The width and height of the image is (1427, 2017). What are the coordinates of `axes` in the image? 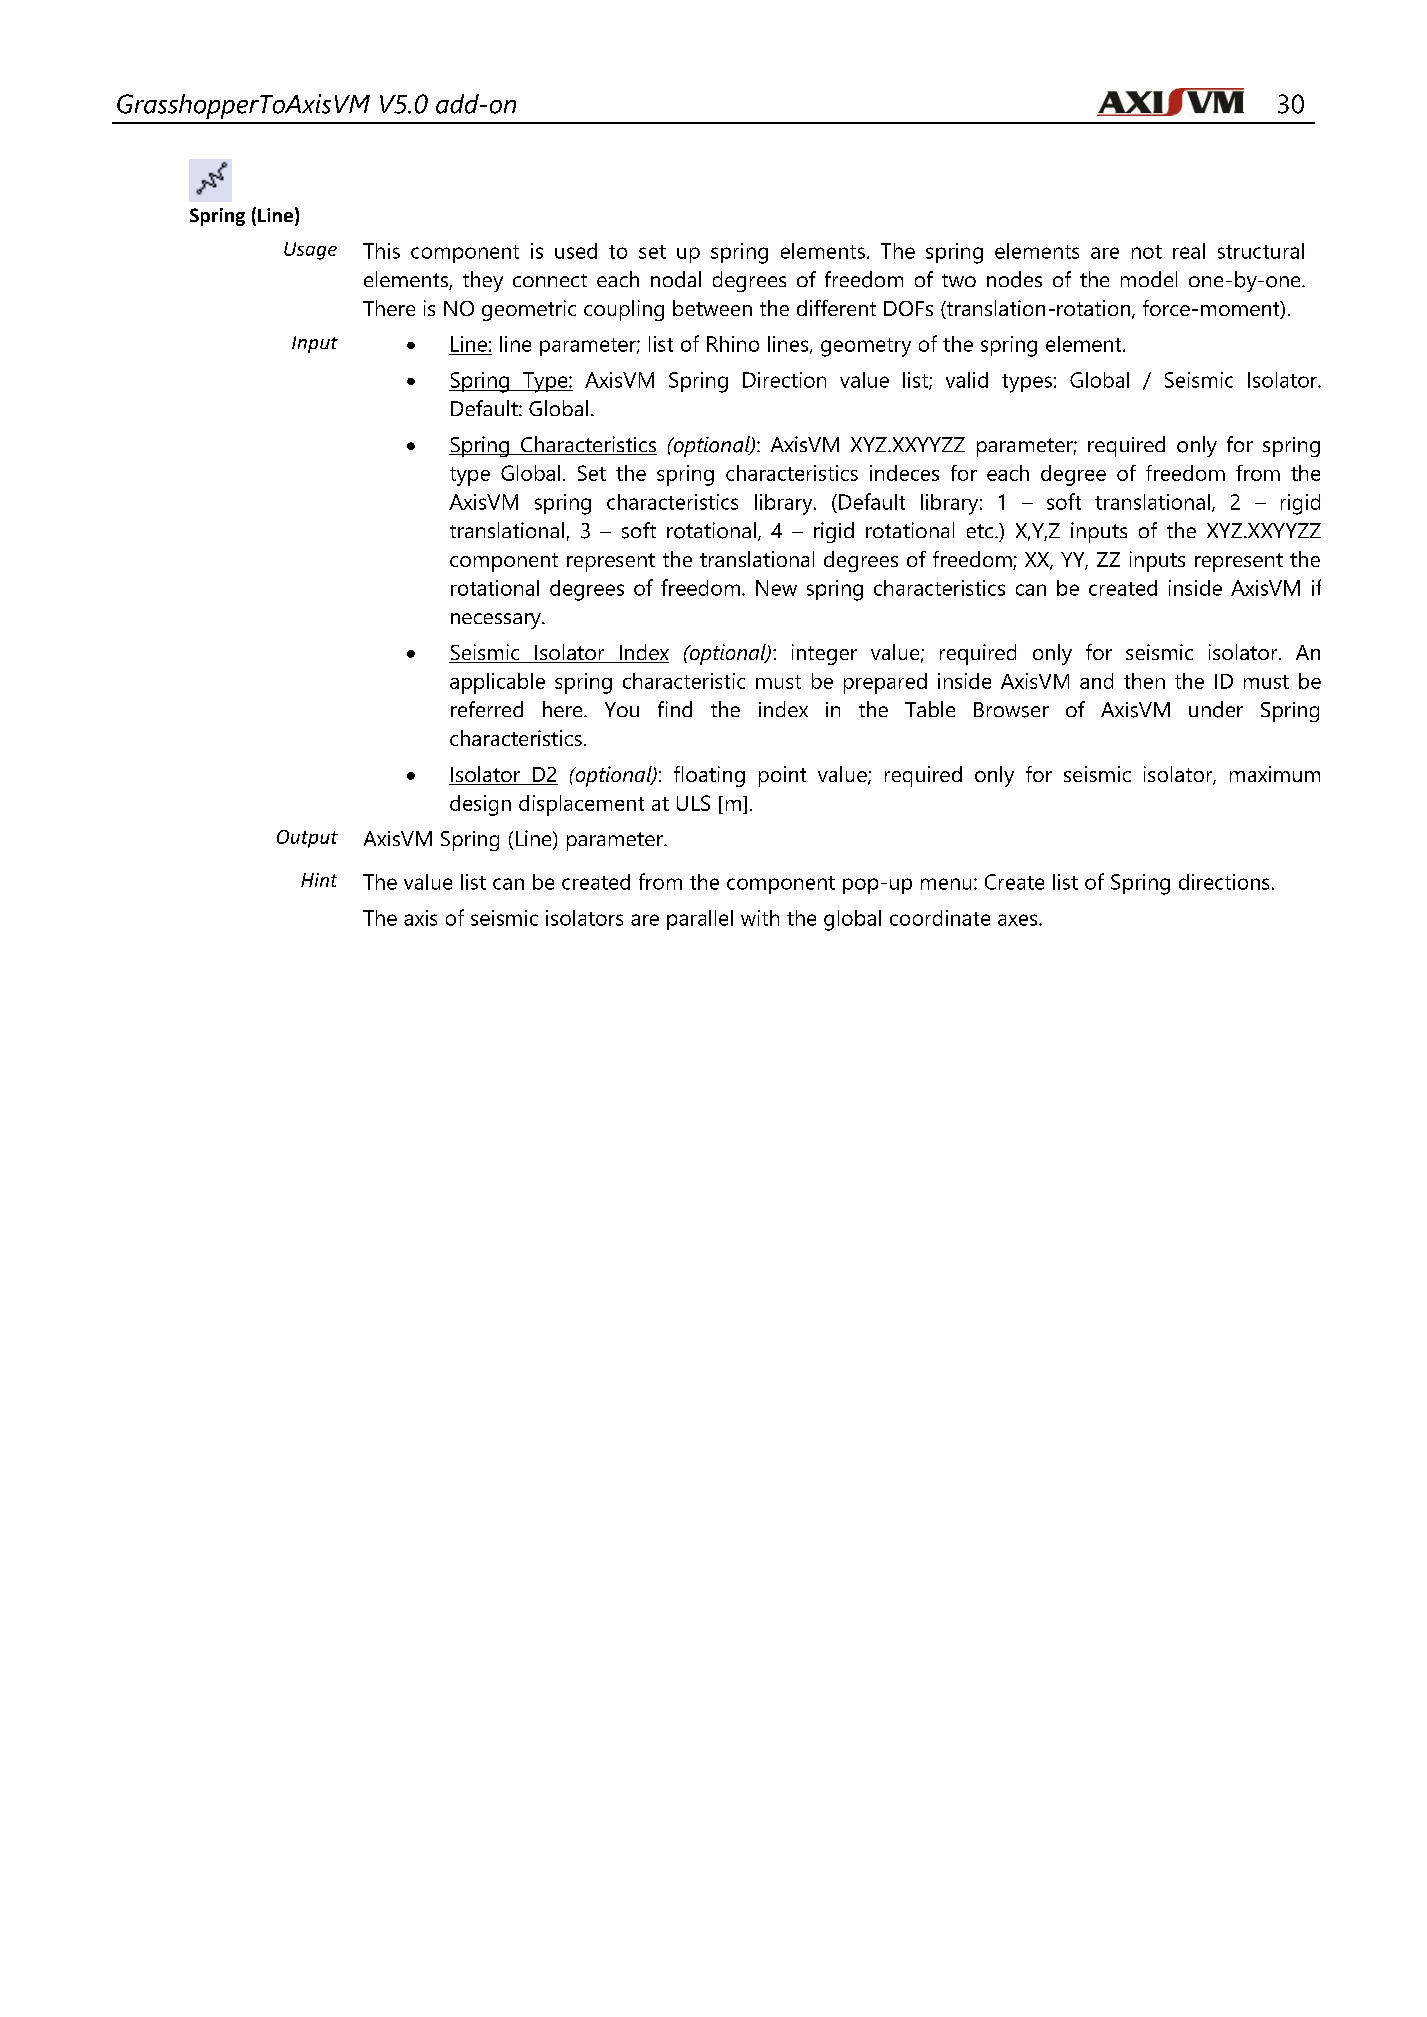 It's located at (1019, 920).
